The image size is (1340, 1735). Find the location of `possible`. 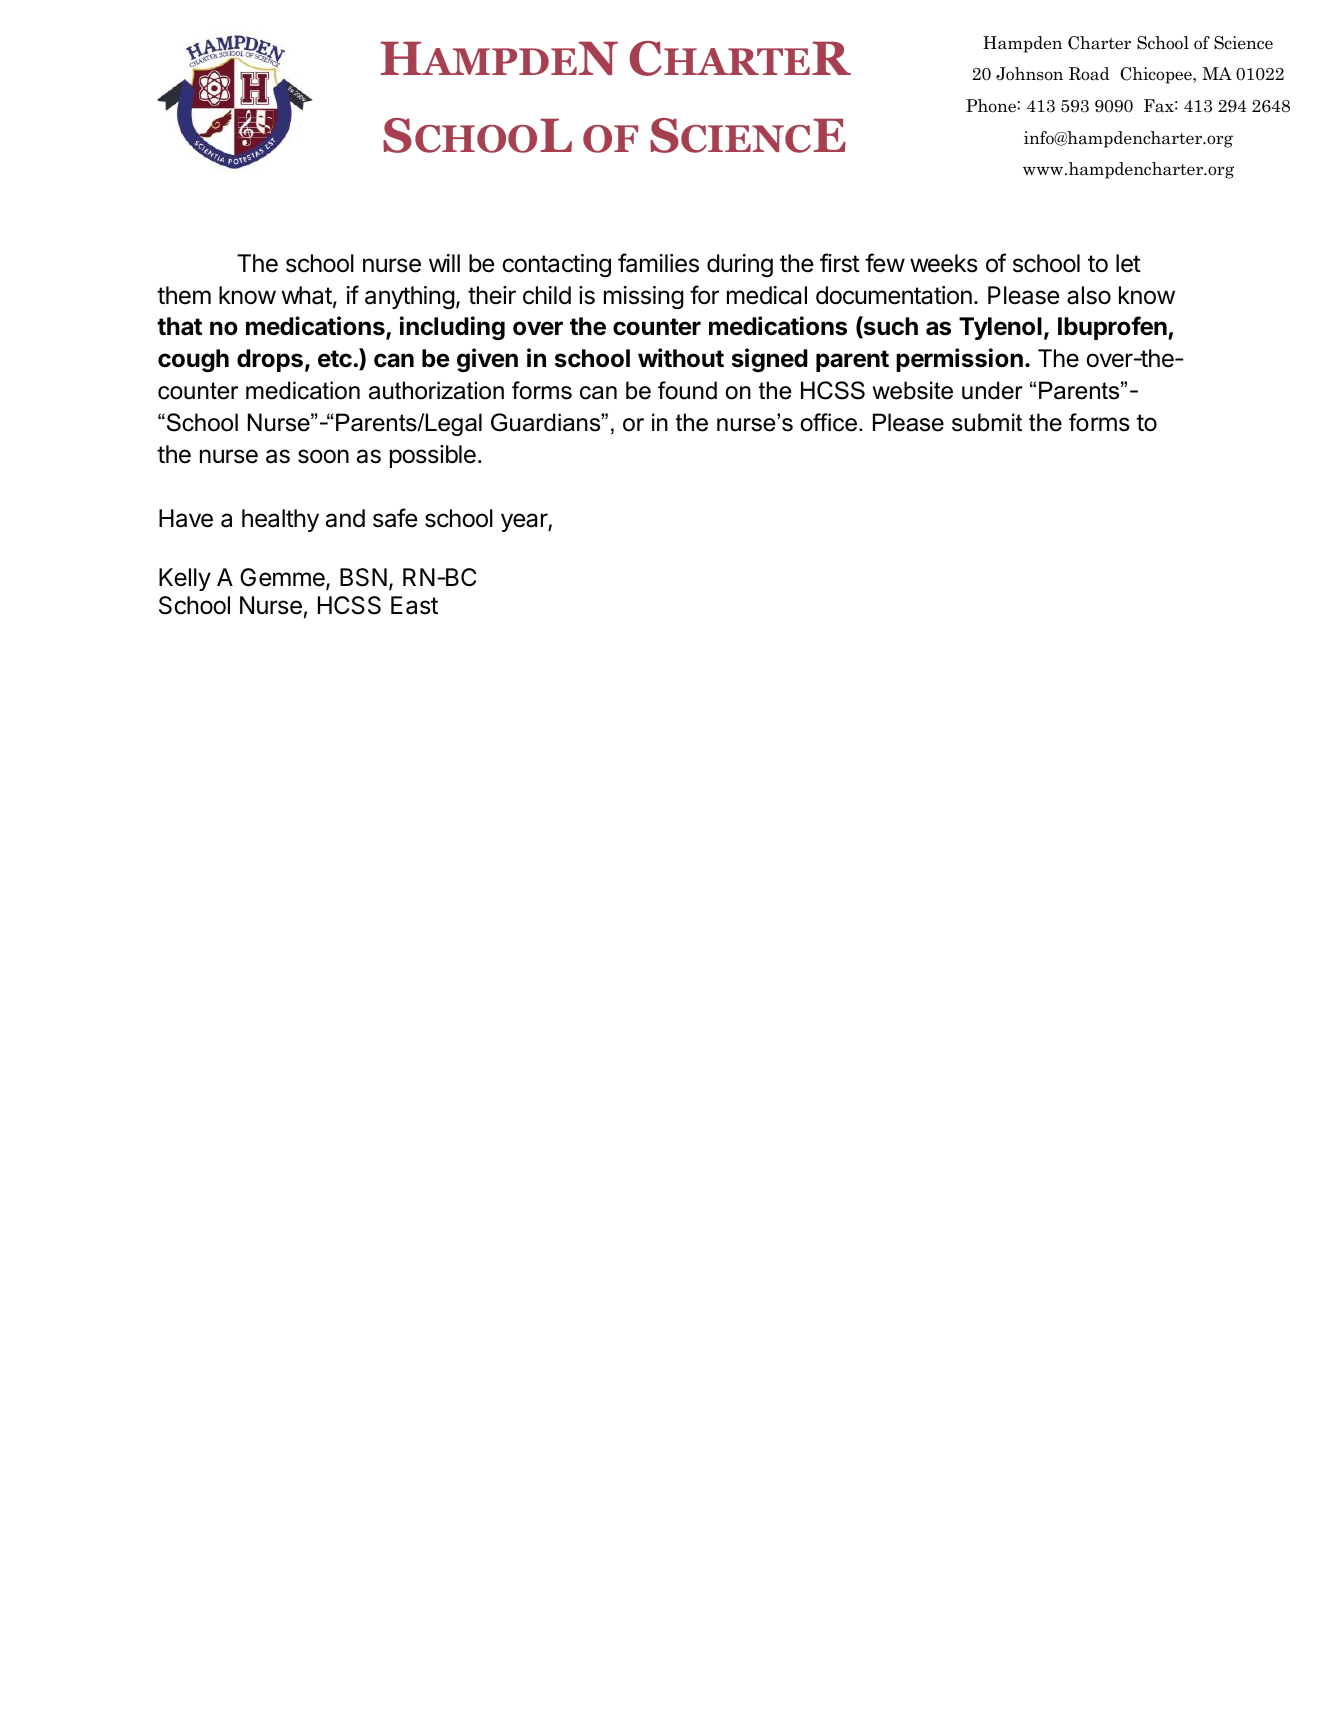

possible is located at coordinates (433, 456).
